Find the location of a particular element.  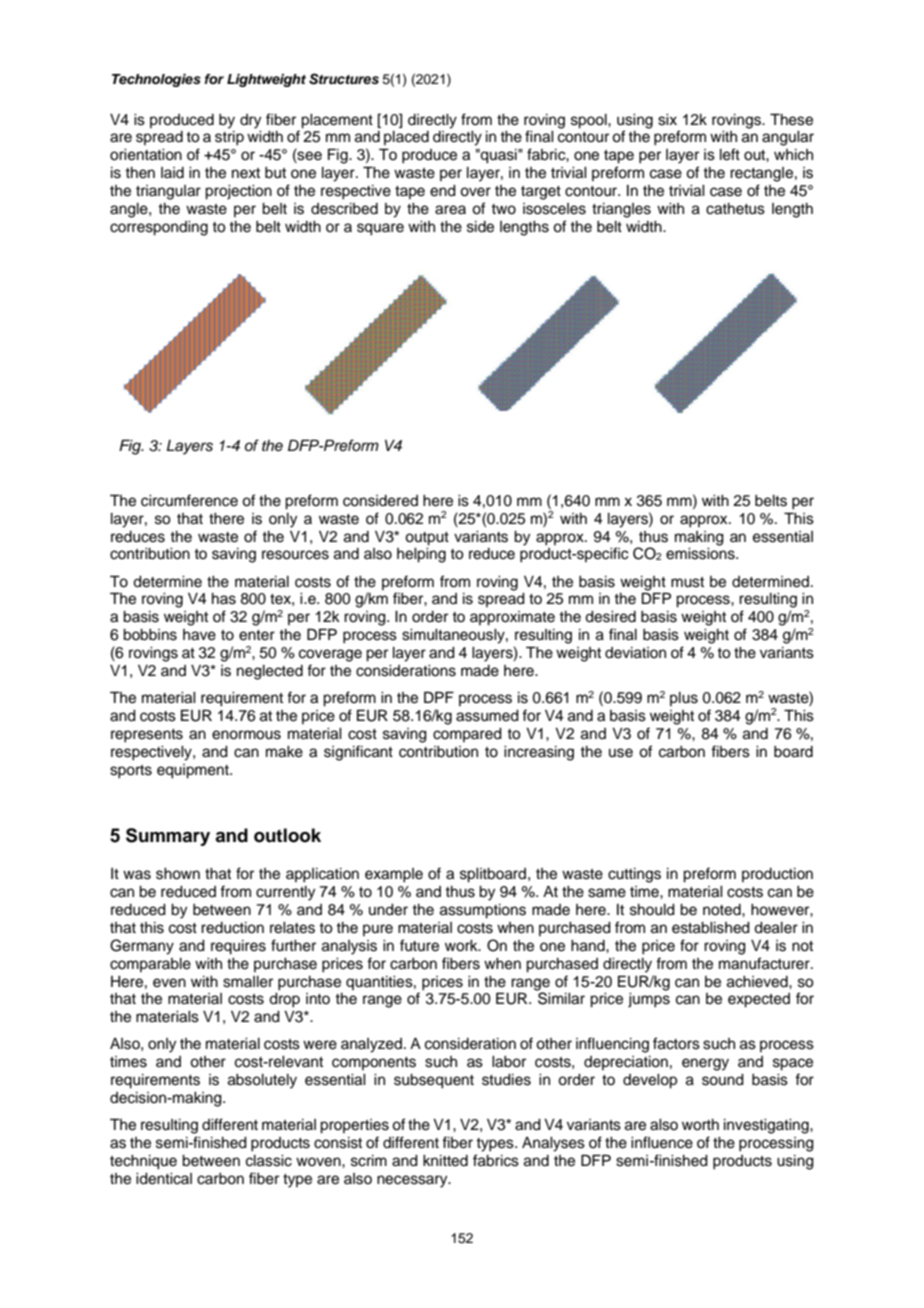

emissions is located at coordinates (701, 554).
